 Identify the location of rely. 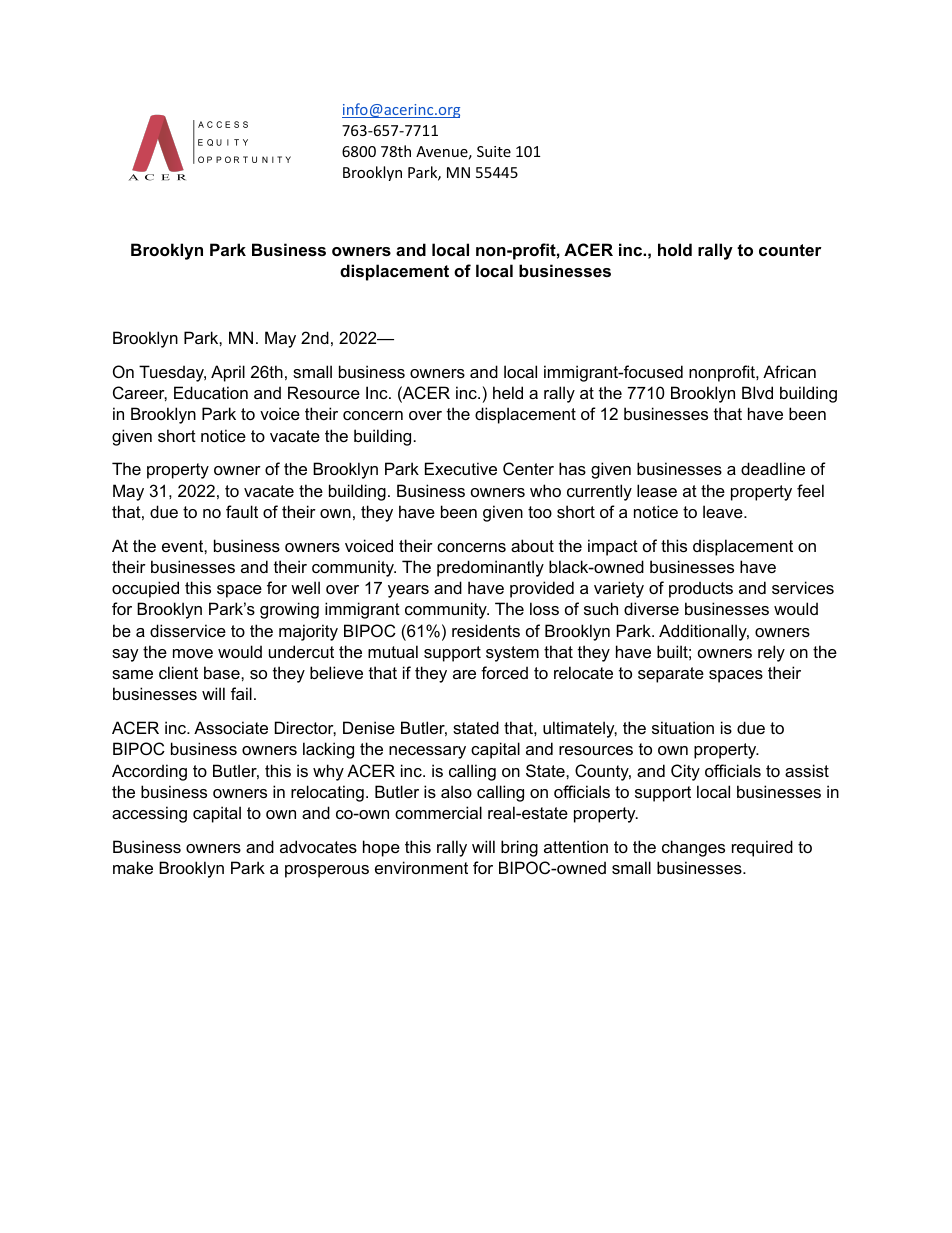
(771, 653).
